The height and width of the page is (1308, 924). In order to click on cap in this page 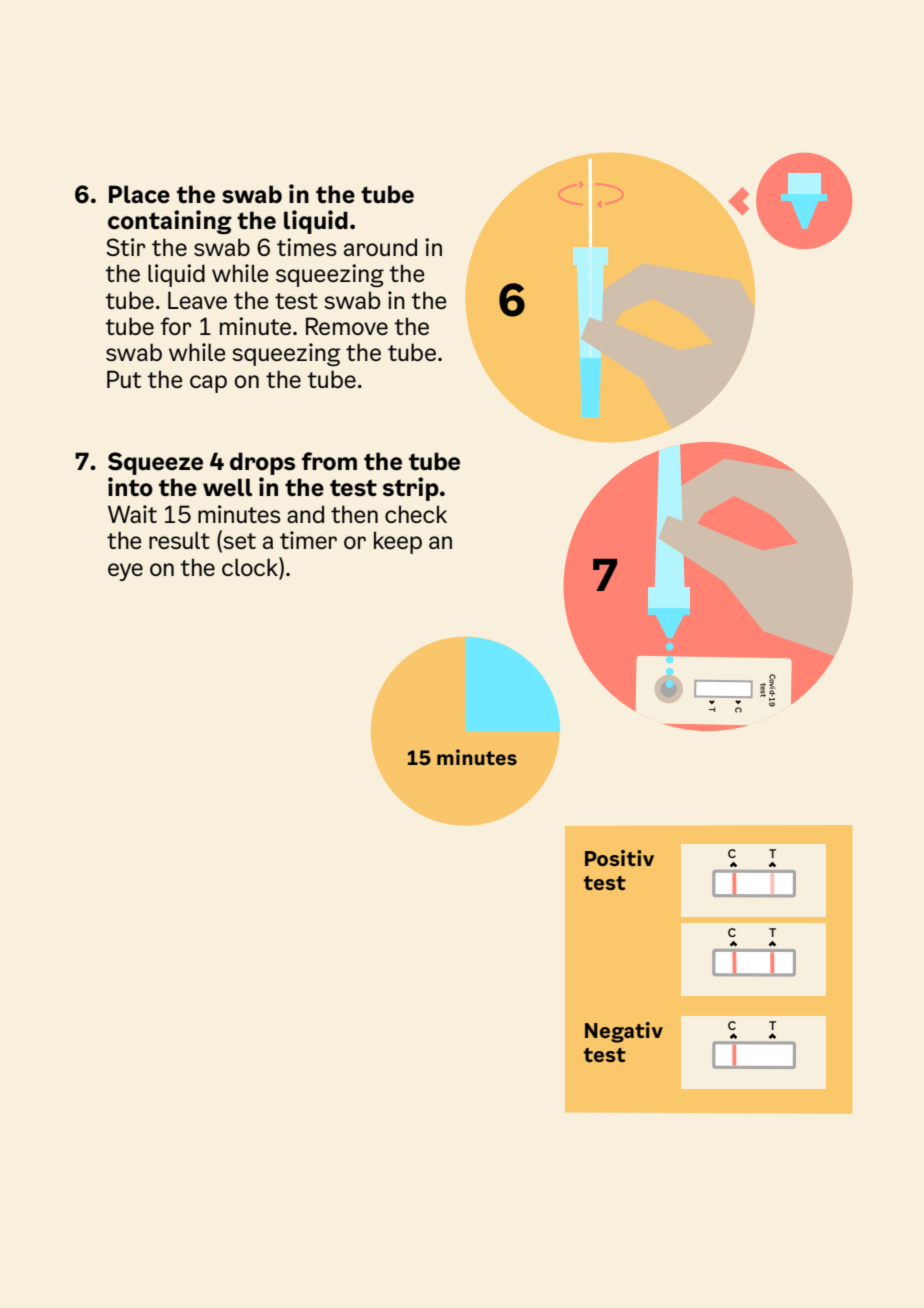, I will do `click(208, 384)`.
